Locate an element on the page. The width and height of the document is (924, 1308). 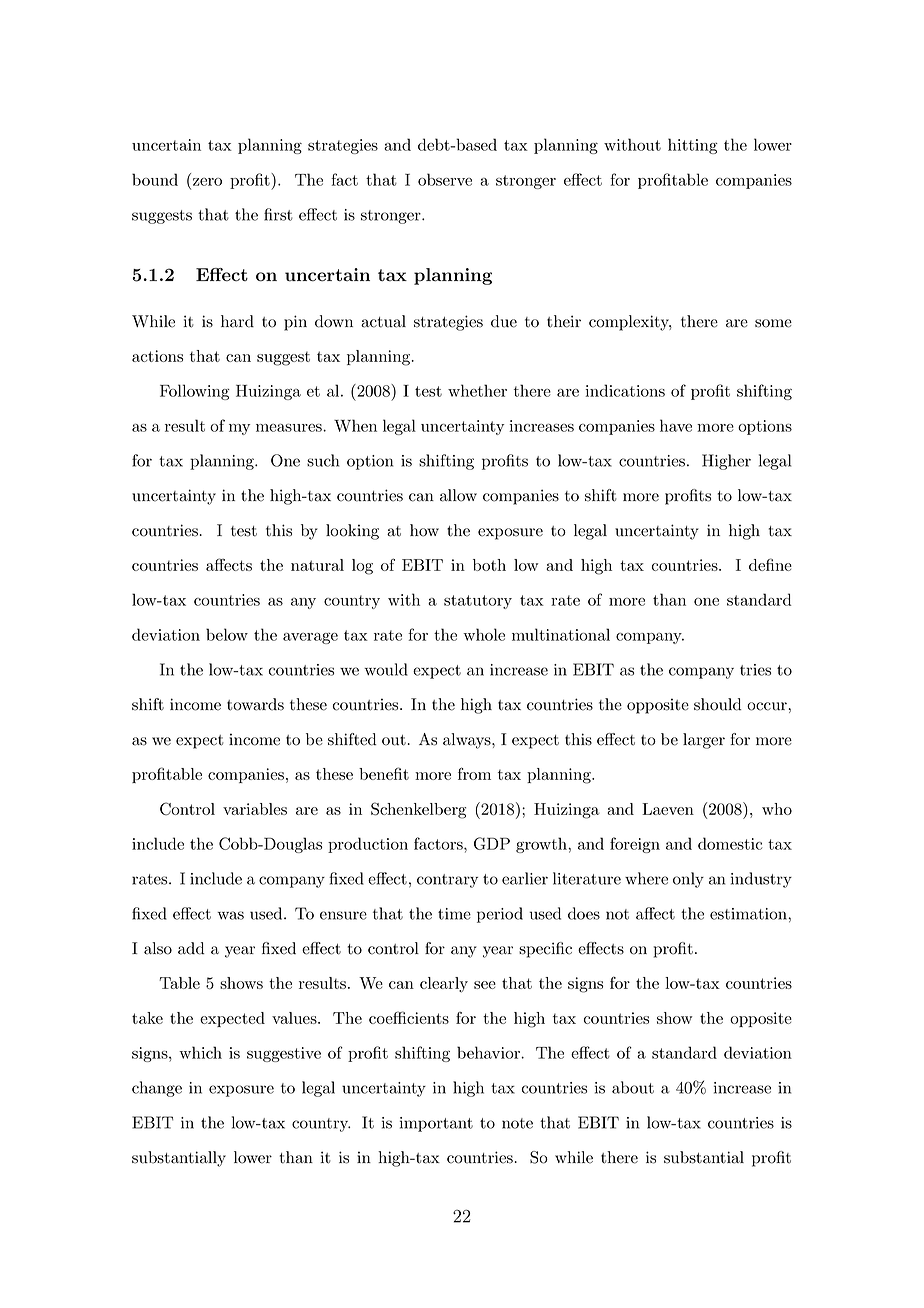
about is located at coordinates (633, 1087).
